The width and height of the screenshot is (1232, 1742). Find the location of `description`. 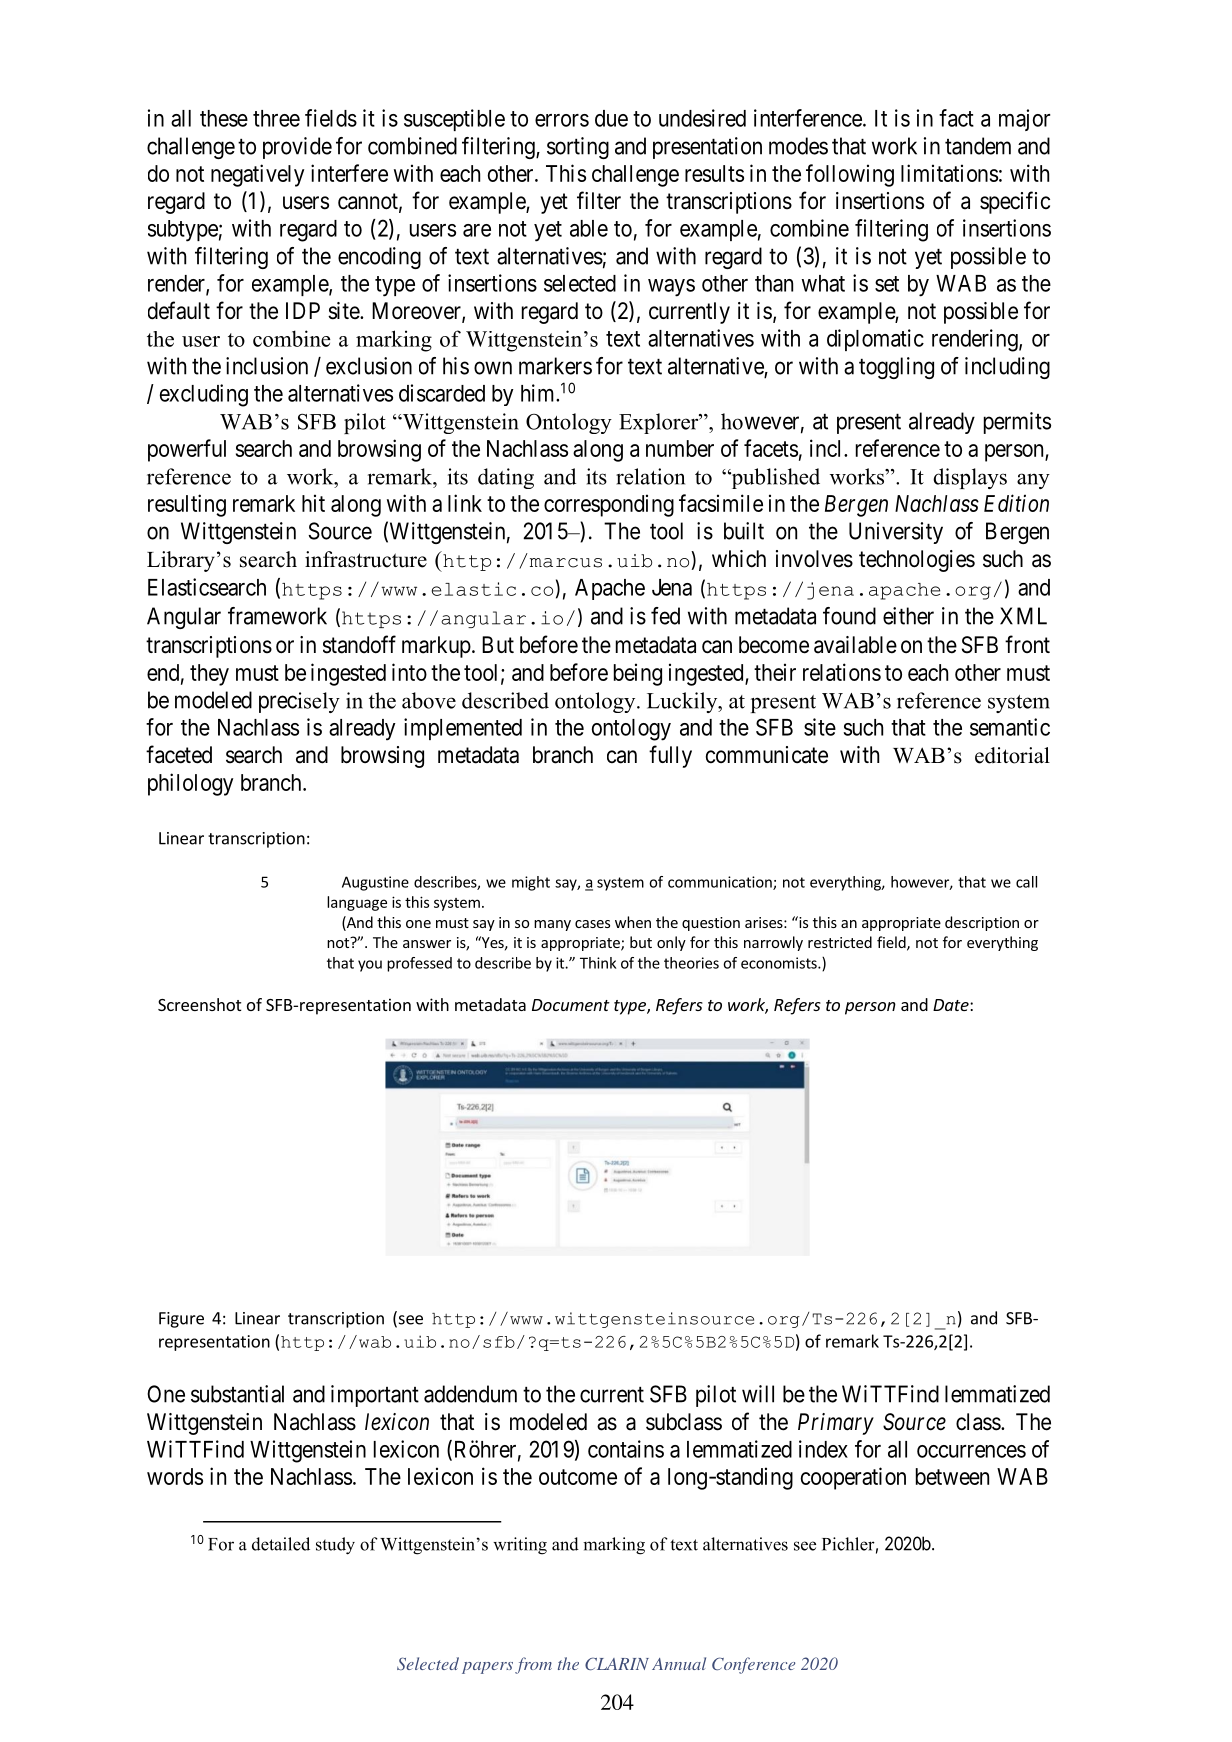

description is located at coordinates (982, 923).
